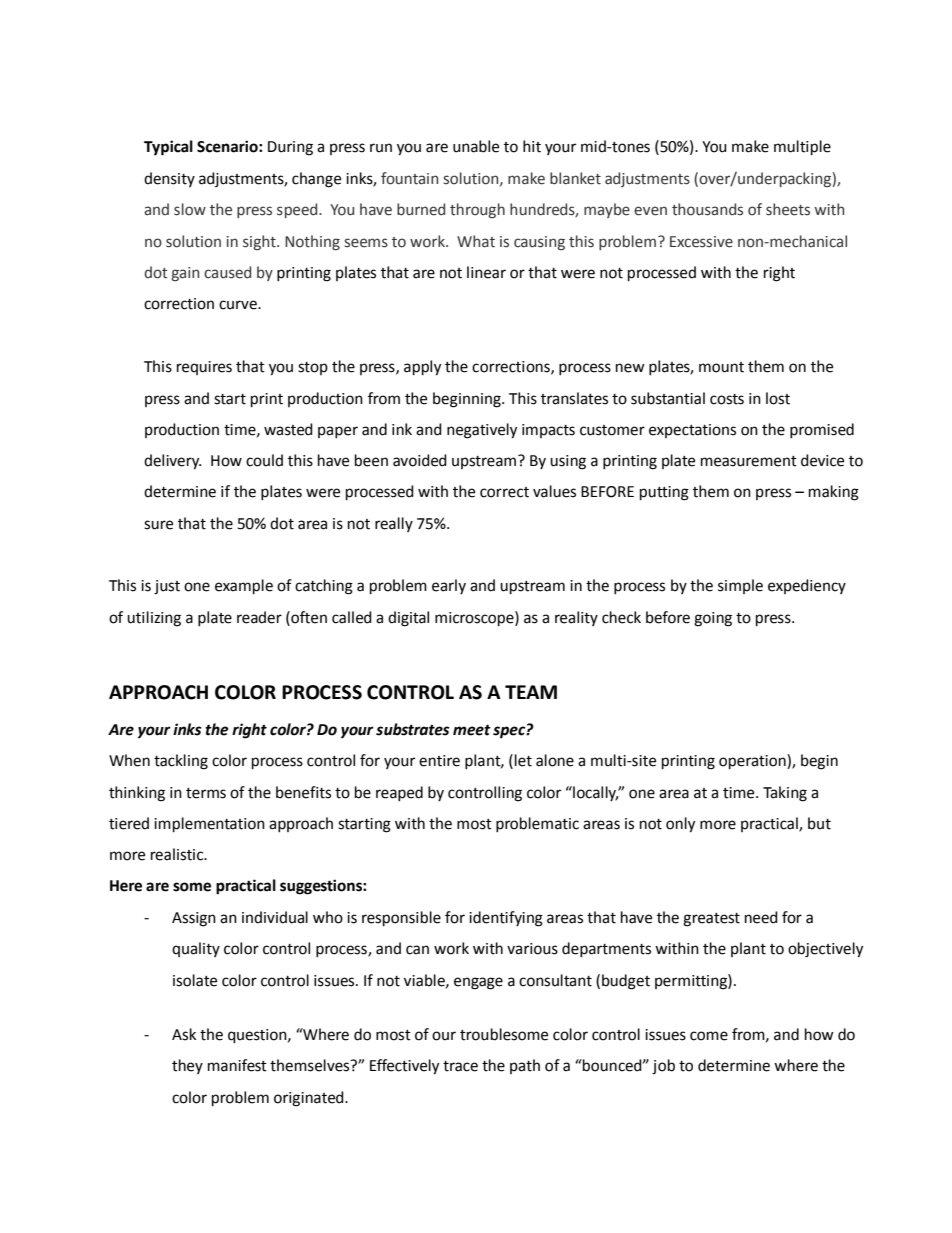 The image size is (952, 1233). What do you see at coordinates (169, 179) in the document?
I see `density` at bounding box center [169, 179].
